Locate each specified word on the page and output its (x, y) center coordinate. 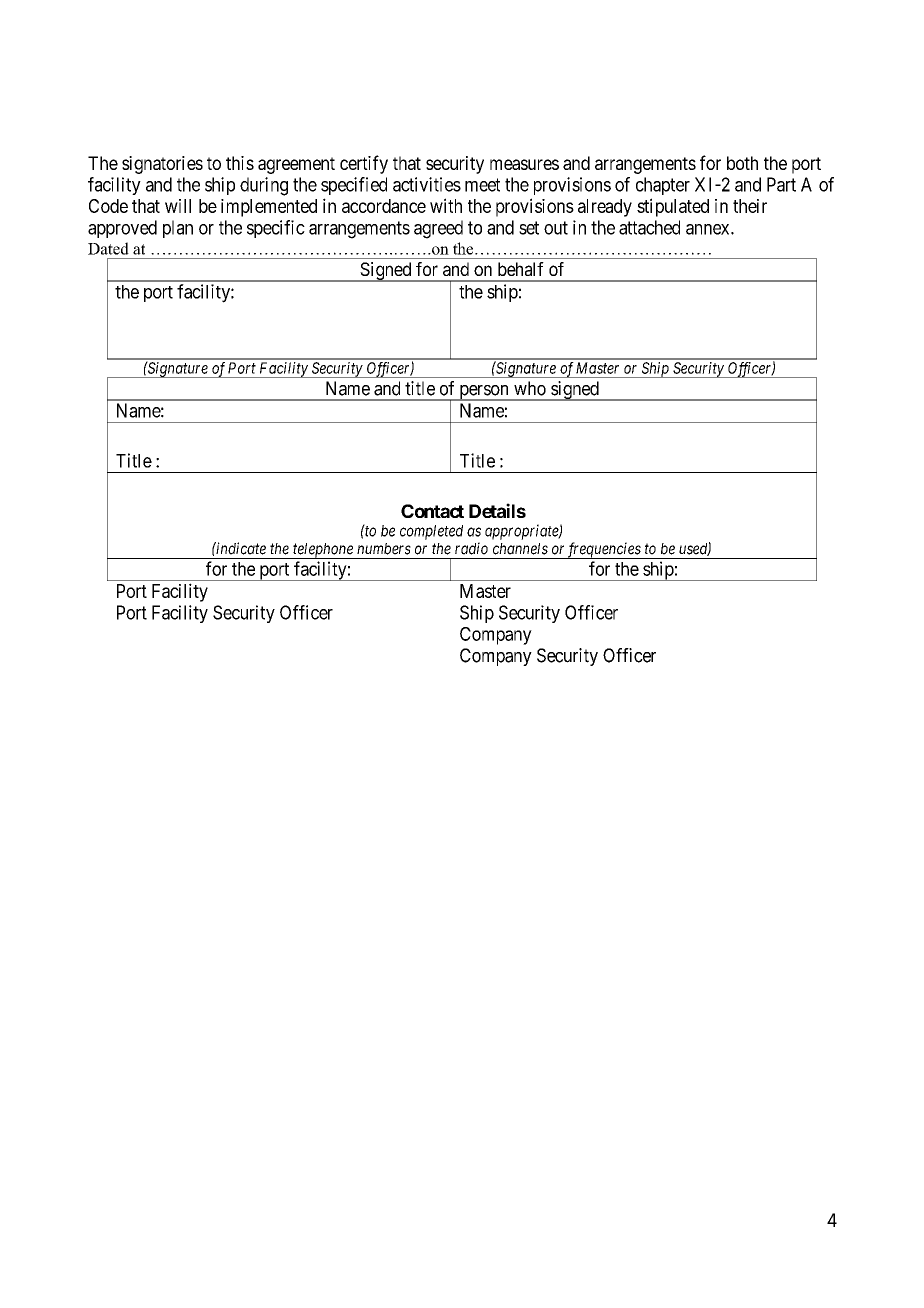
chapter (663, 186)
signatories (162, 165)
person (484, 393)
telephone (323, 551)
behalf (521, 269)
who (530, 388)
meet (482, 185)
